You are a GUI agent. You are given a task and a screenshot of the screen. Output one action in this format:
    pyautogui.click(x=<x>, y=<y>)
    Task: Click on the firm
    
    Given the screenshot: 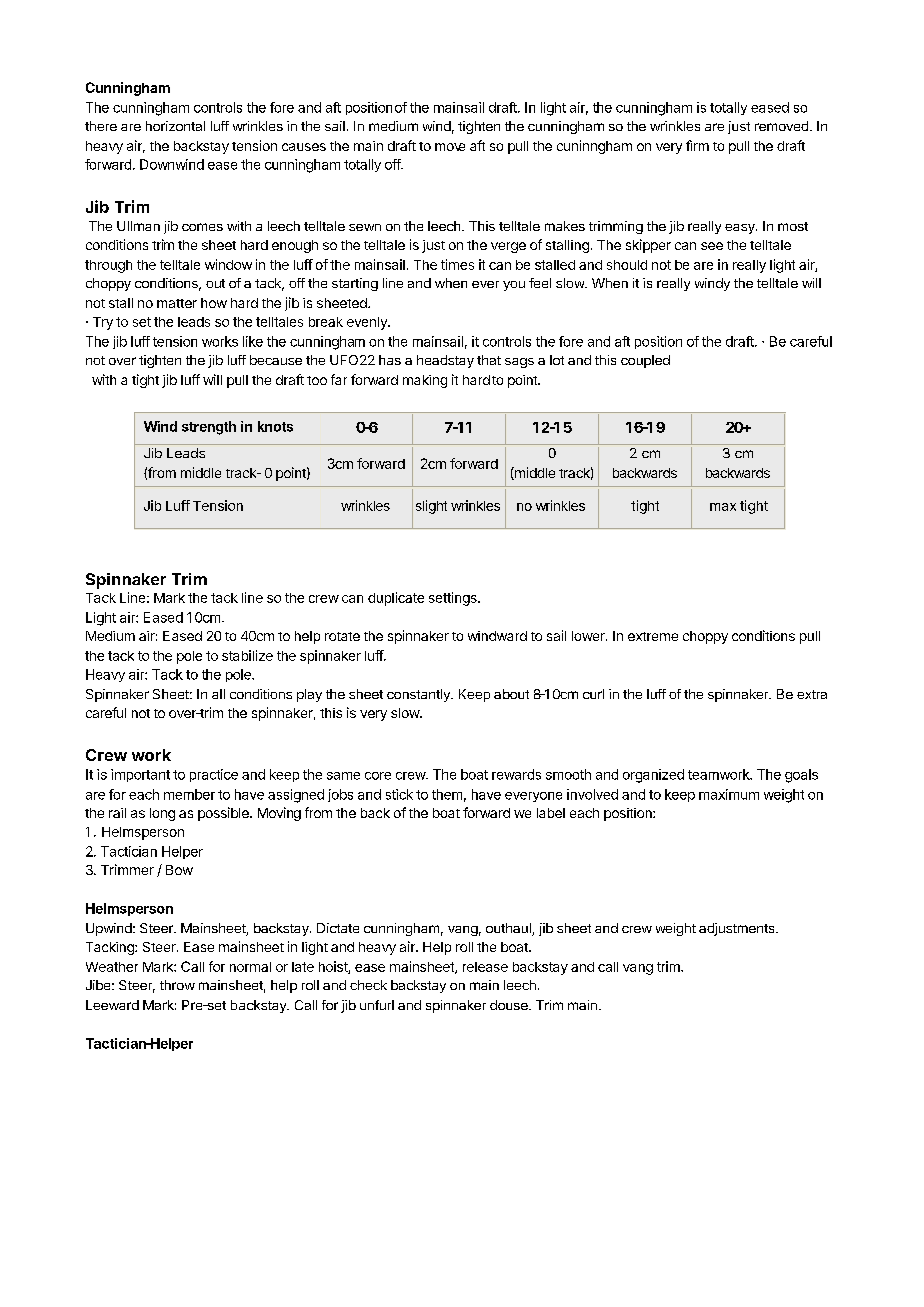 What is the action you would take?
    pyautogui.click(x=697, y=145)
